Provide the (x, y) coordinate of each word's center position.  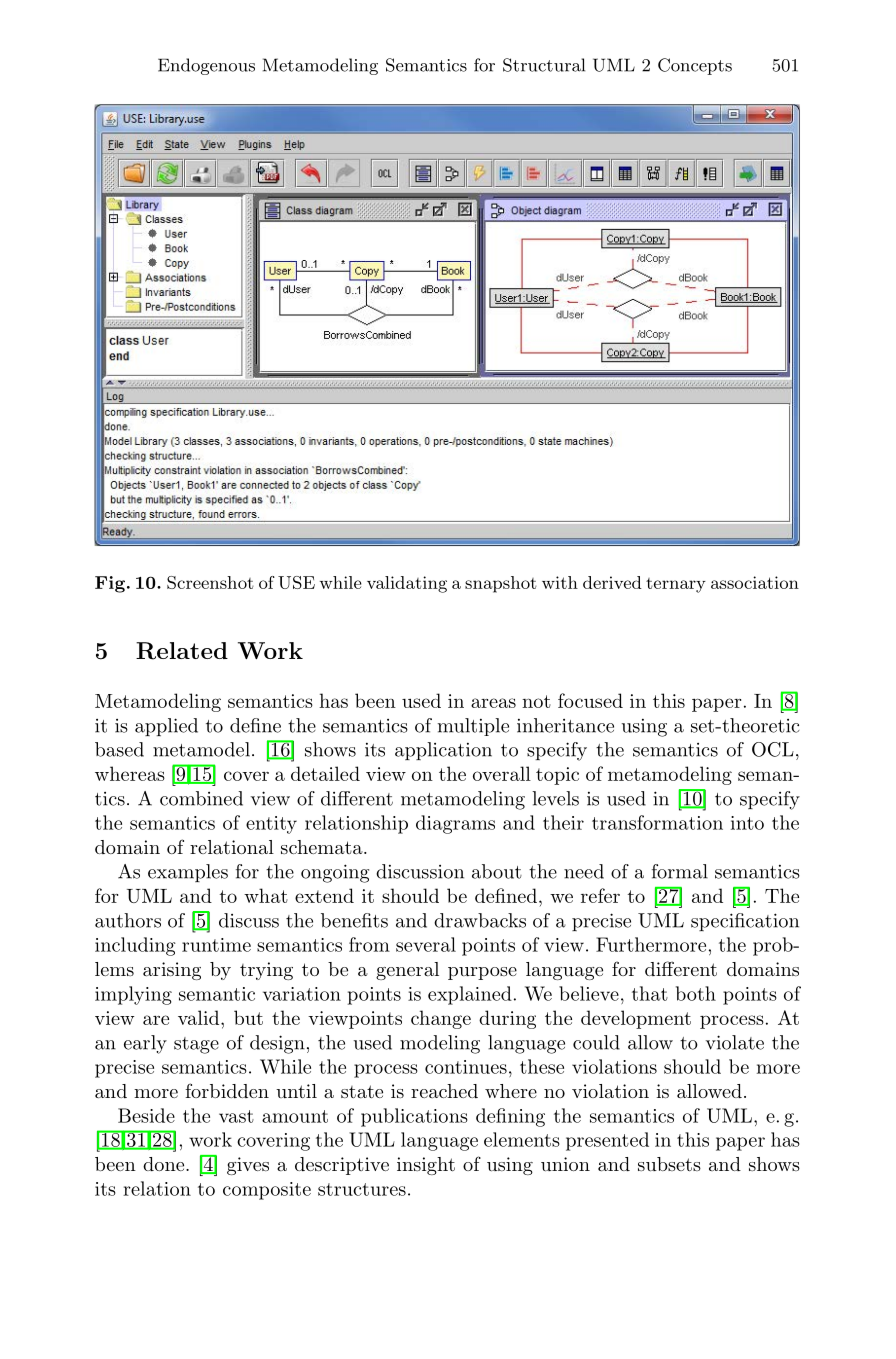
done (165, 1164)
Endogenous (206, 66)
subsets (669, 1164)
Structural (544, 65)
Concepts (695, 66)
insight (426, 1166)
